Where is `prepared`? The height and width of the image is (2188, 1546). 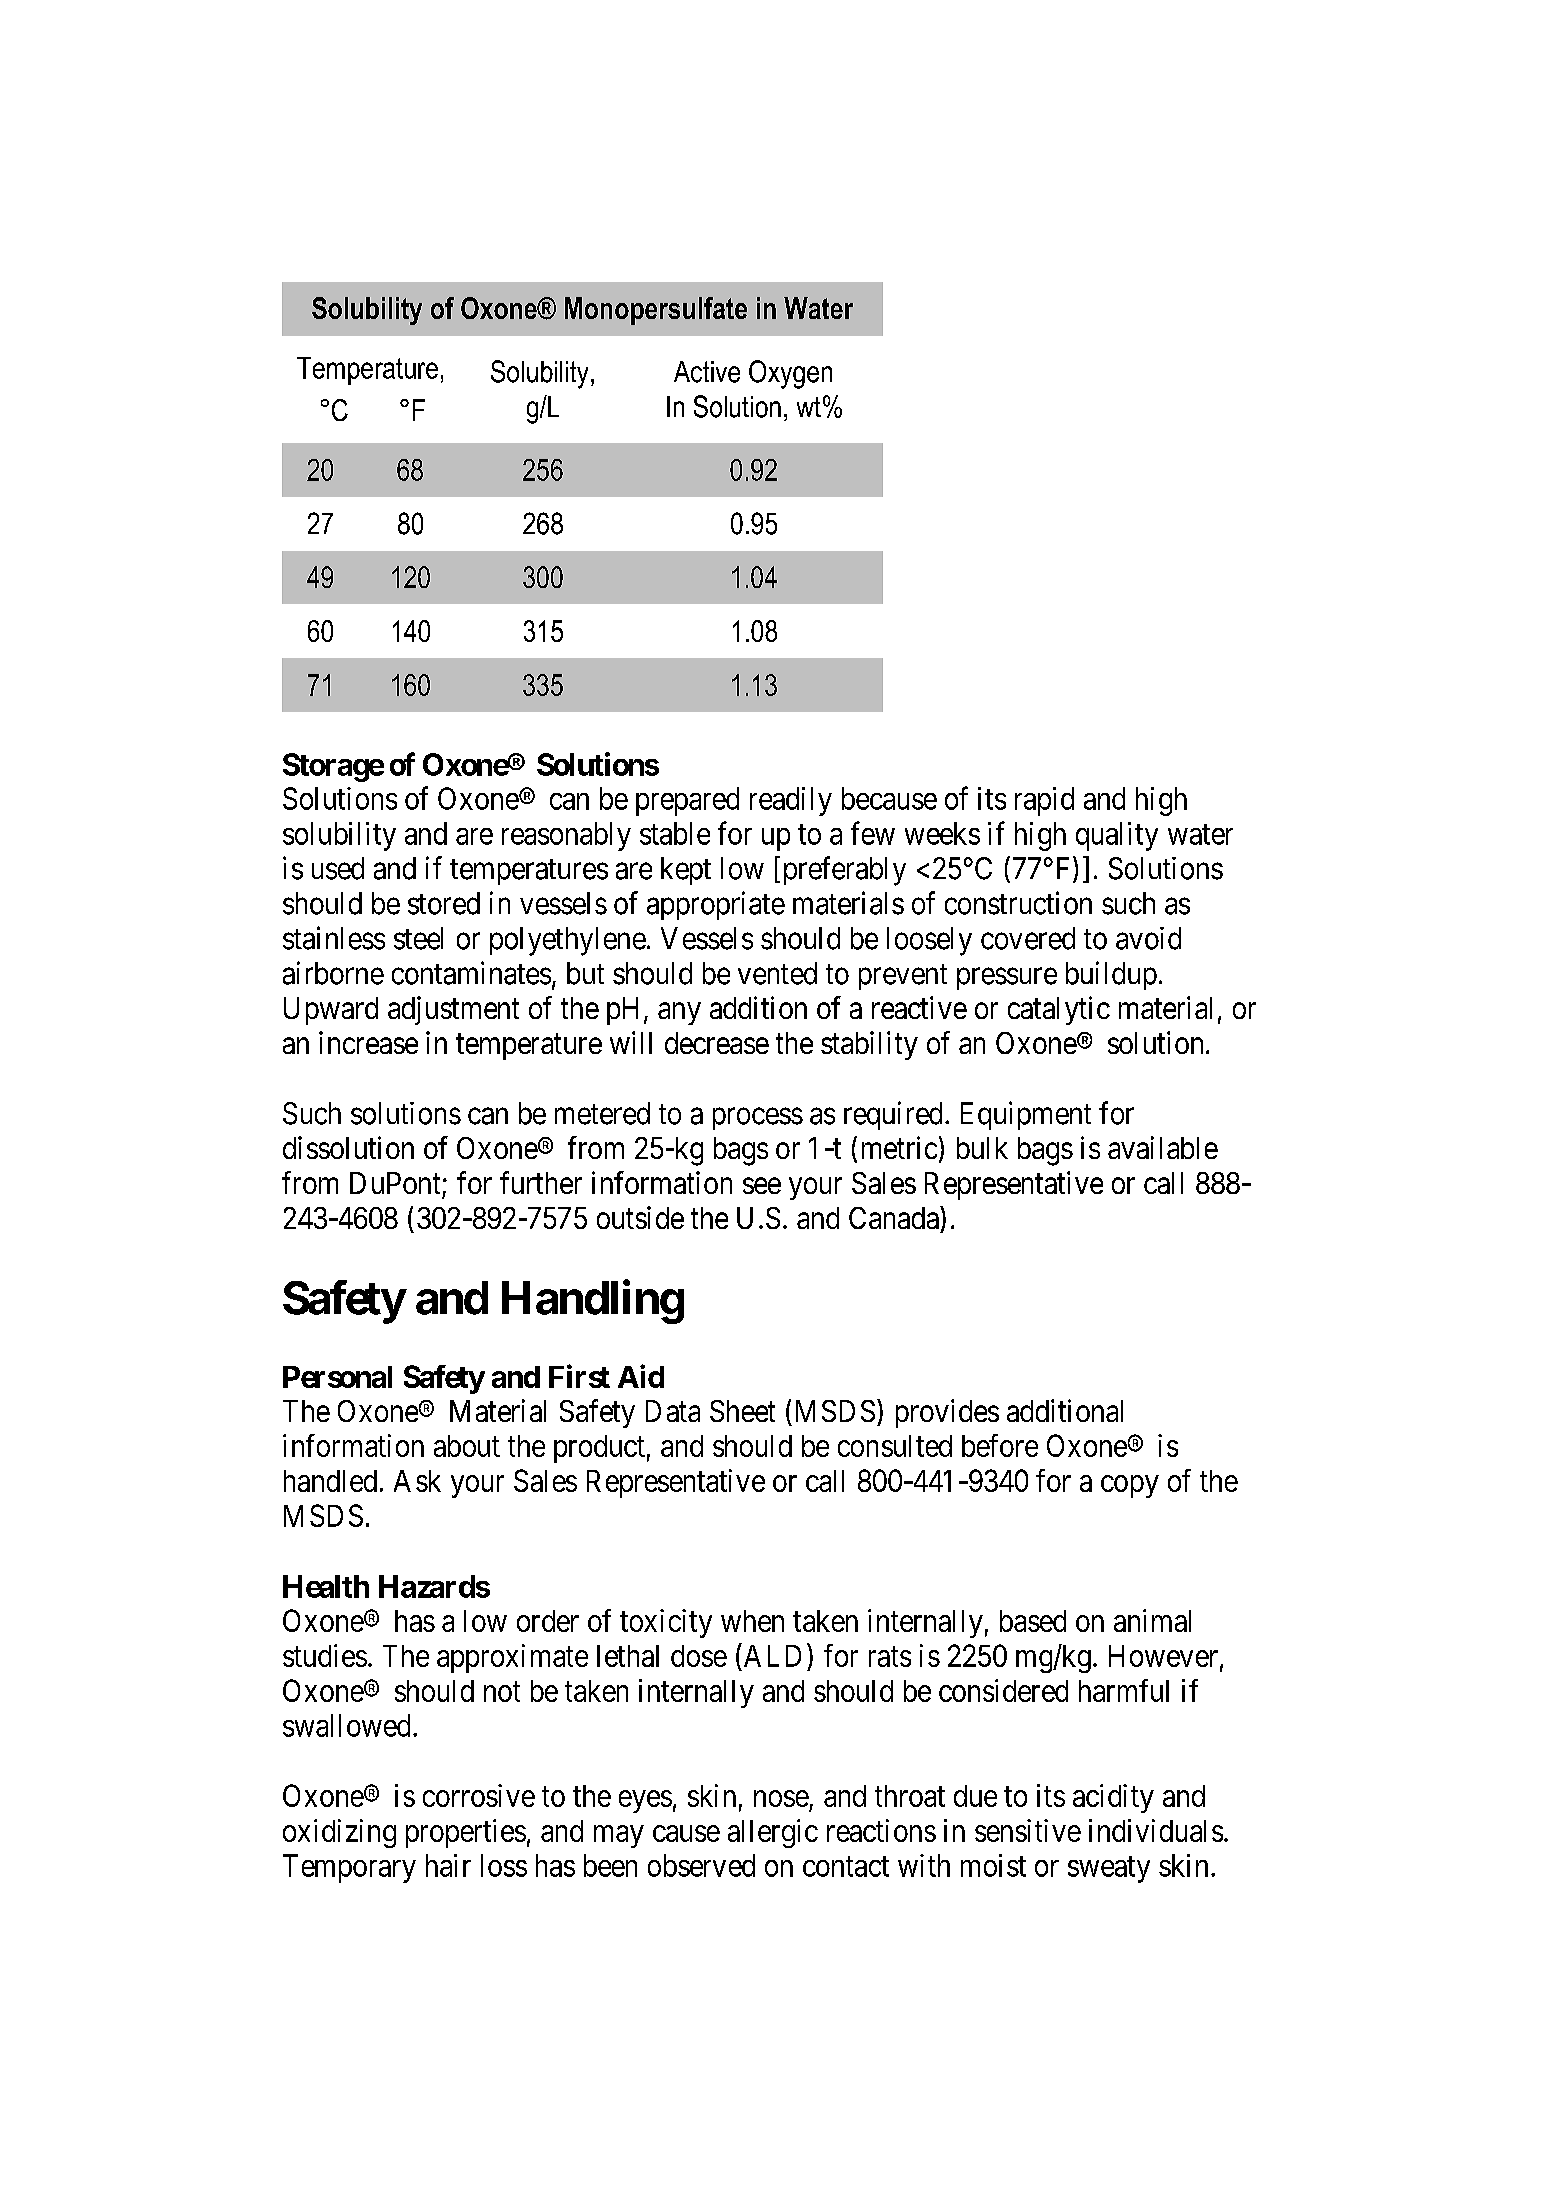 prepared is located at coordinates (687, 801).
